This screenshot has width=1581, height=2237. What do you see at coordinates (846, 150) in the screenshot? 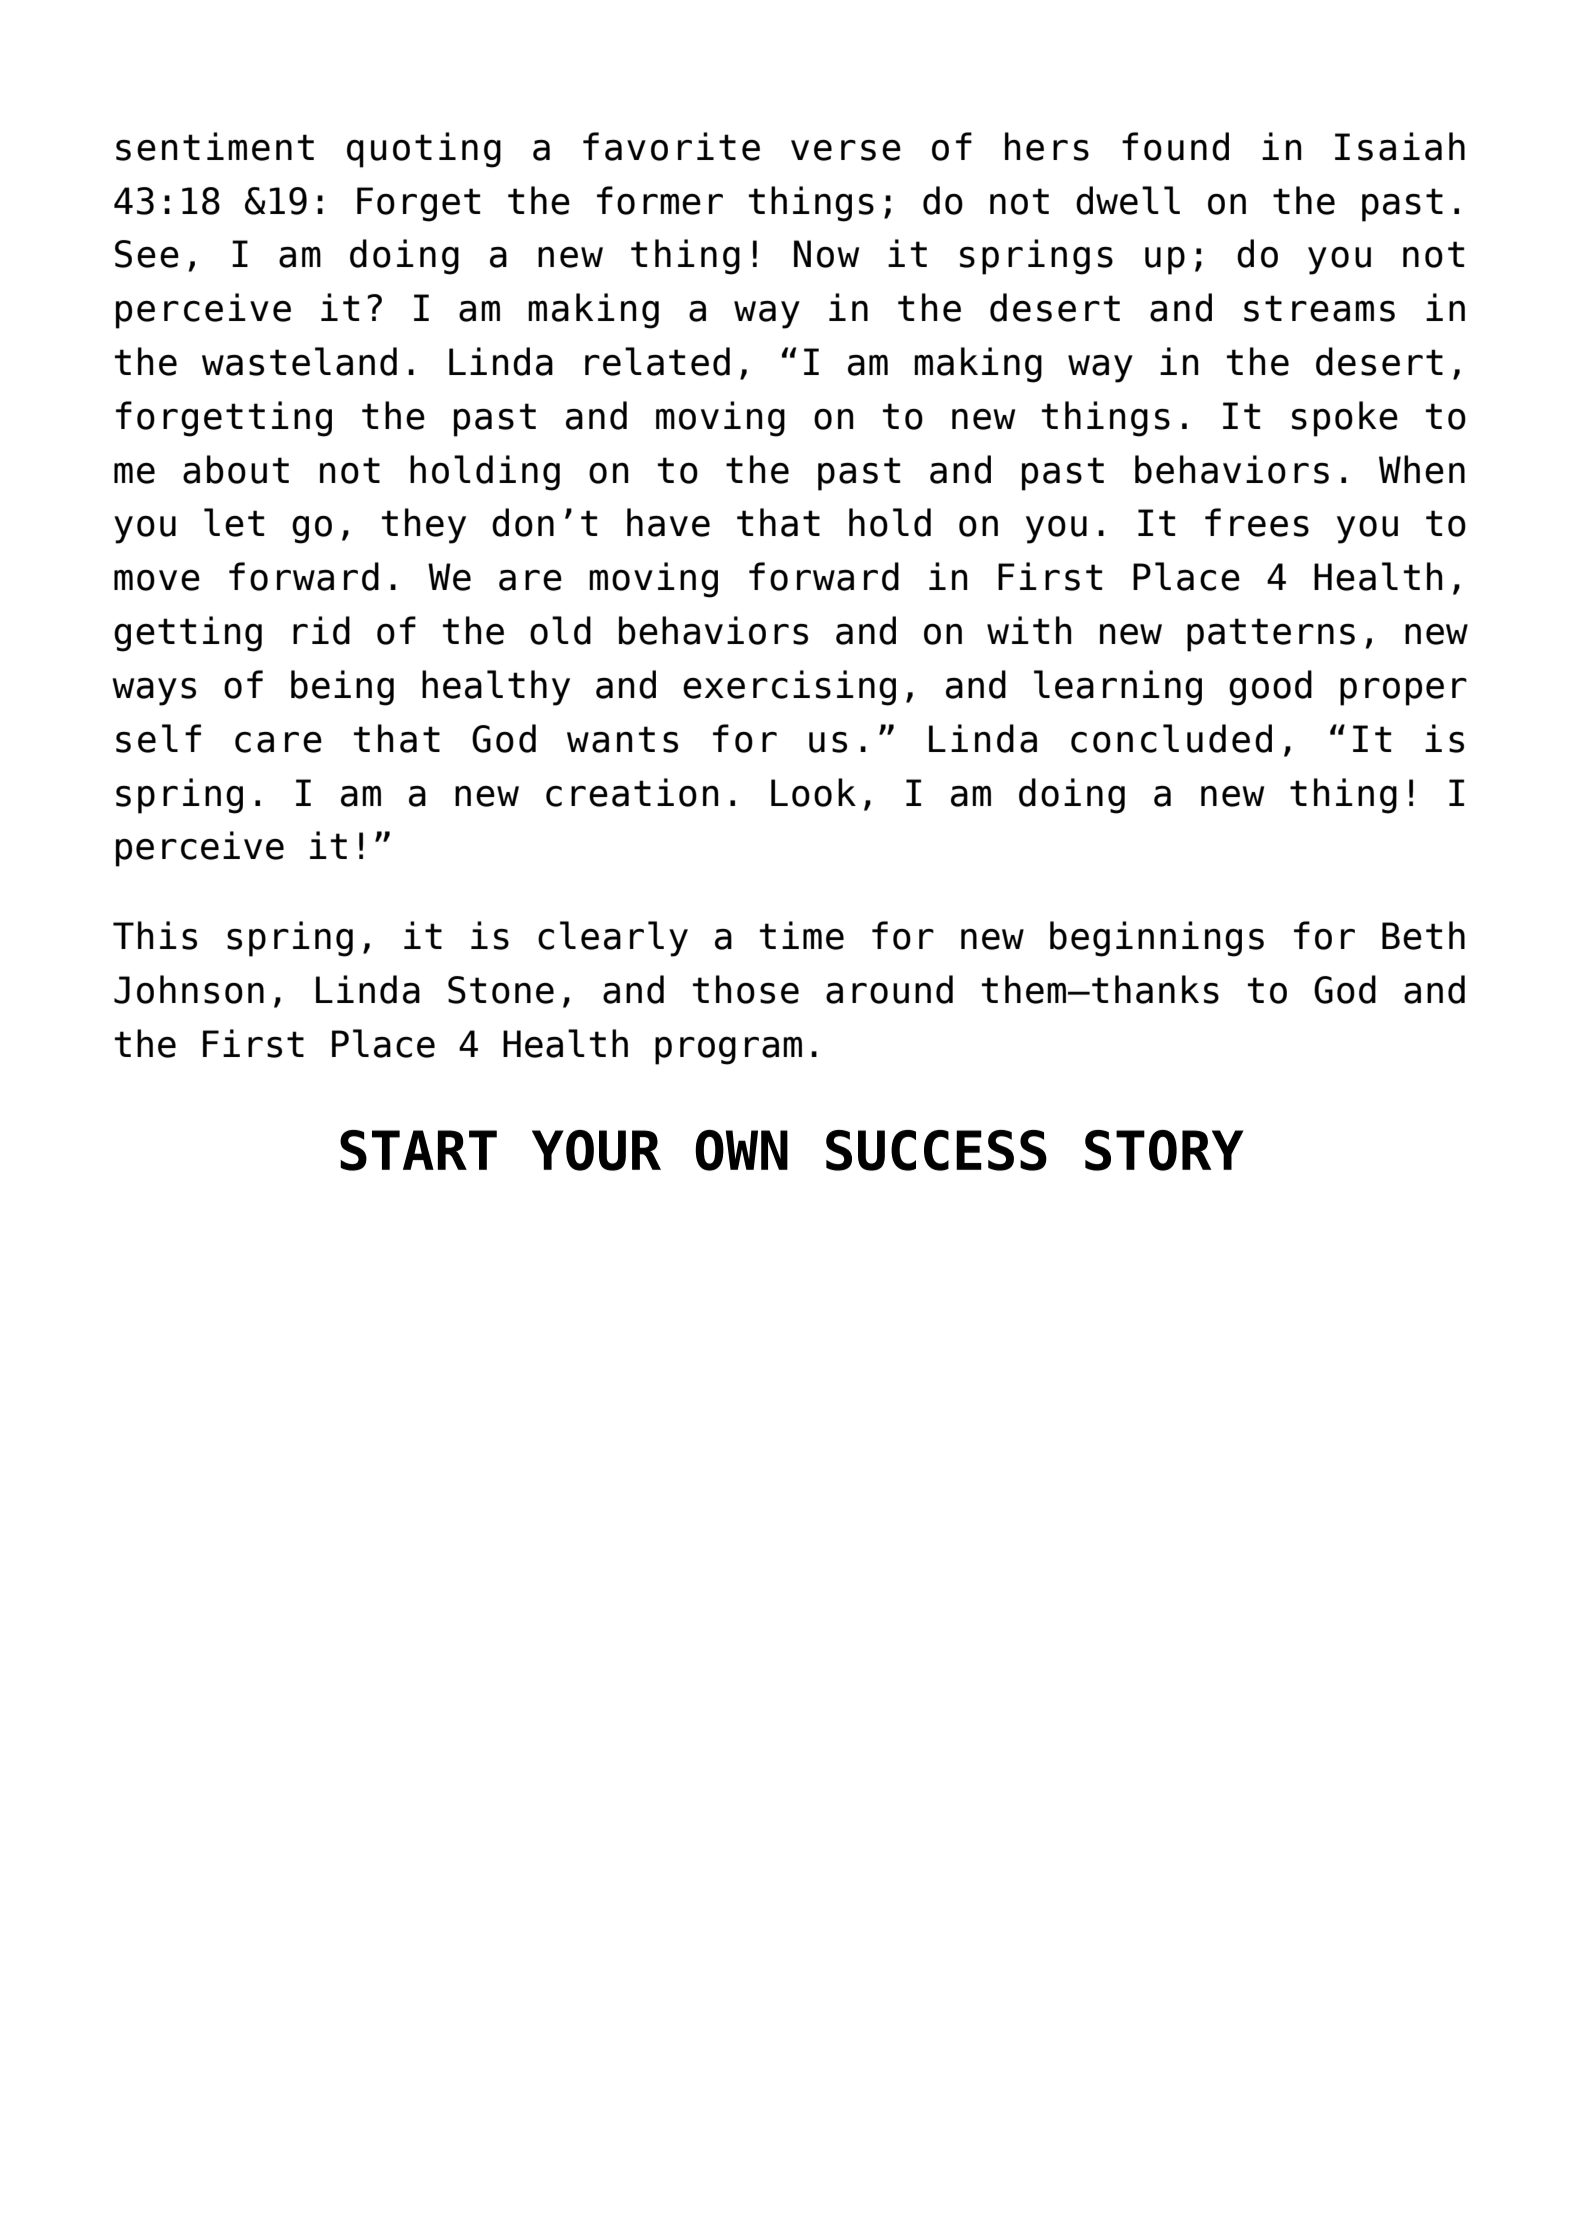
I see `verse` at bounding box center [846, 150].
